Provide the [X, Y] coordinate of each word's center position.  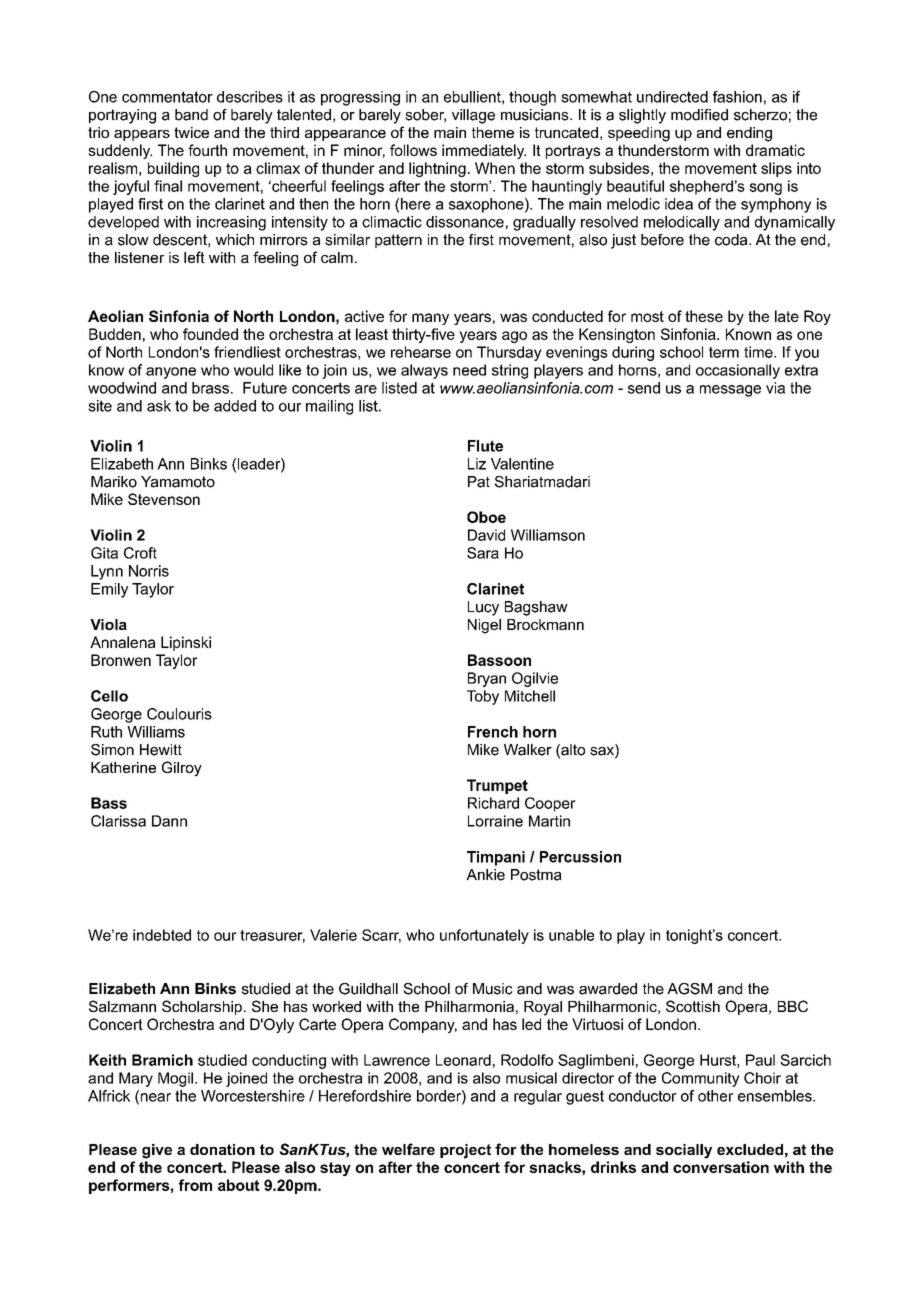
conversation [721, 1167]
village [473, 116]
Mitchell [530, 696]
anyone [171, 373]
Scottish [693, 1006]
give [157, 1151]
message [730, 391]
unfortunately [484, 936]
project [465, 1151]
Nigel [484, 626]
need [469, 370]
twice [191, 132]
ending [749, 134]
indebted [162, 935]
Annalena [122, 642]
